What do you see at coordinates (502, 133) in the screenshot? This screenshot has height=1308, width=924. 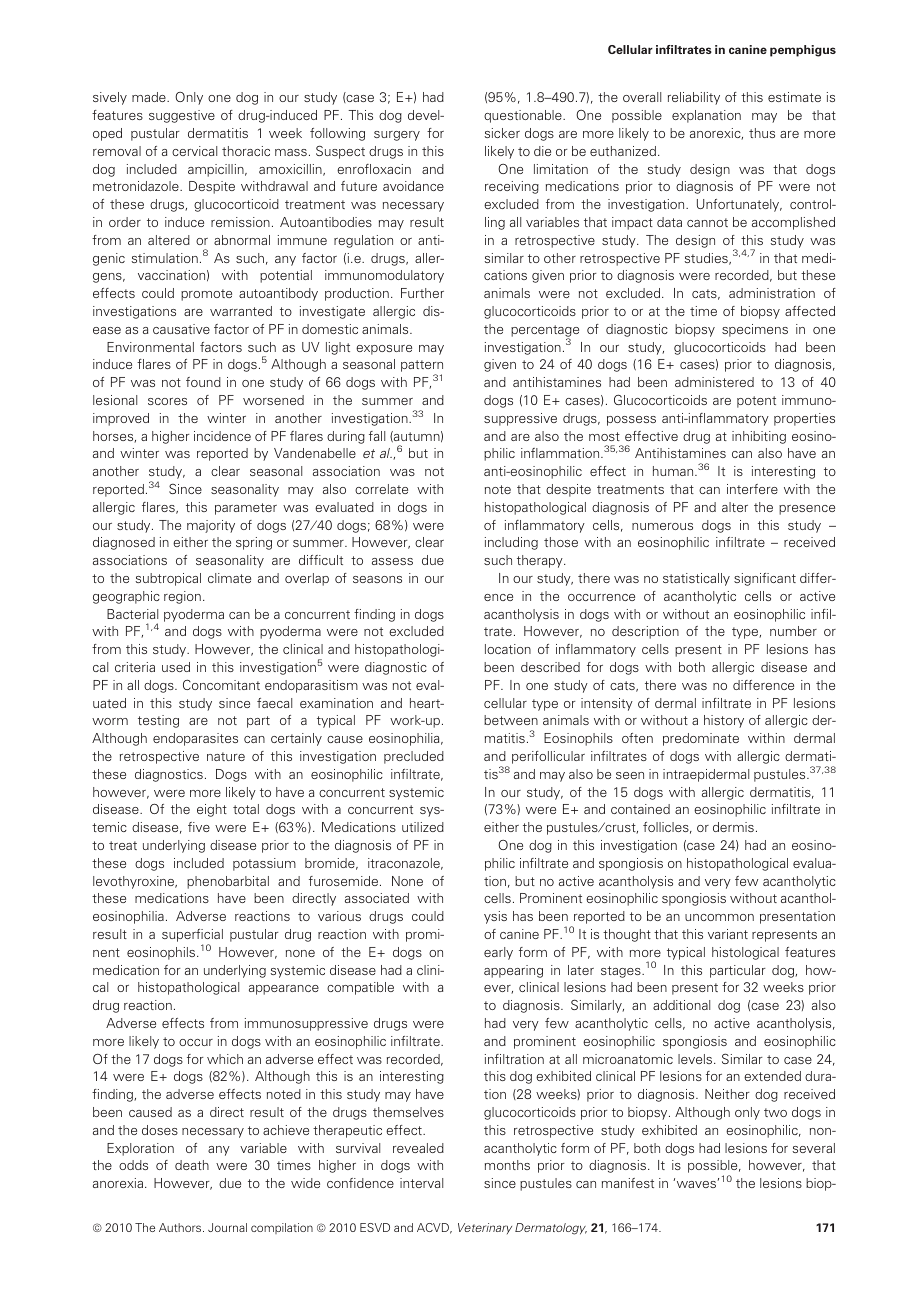 I see `sicker` at bounding box center [502, 133].
